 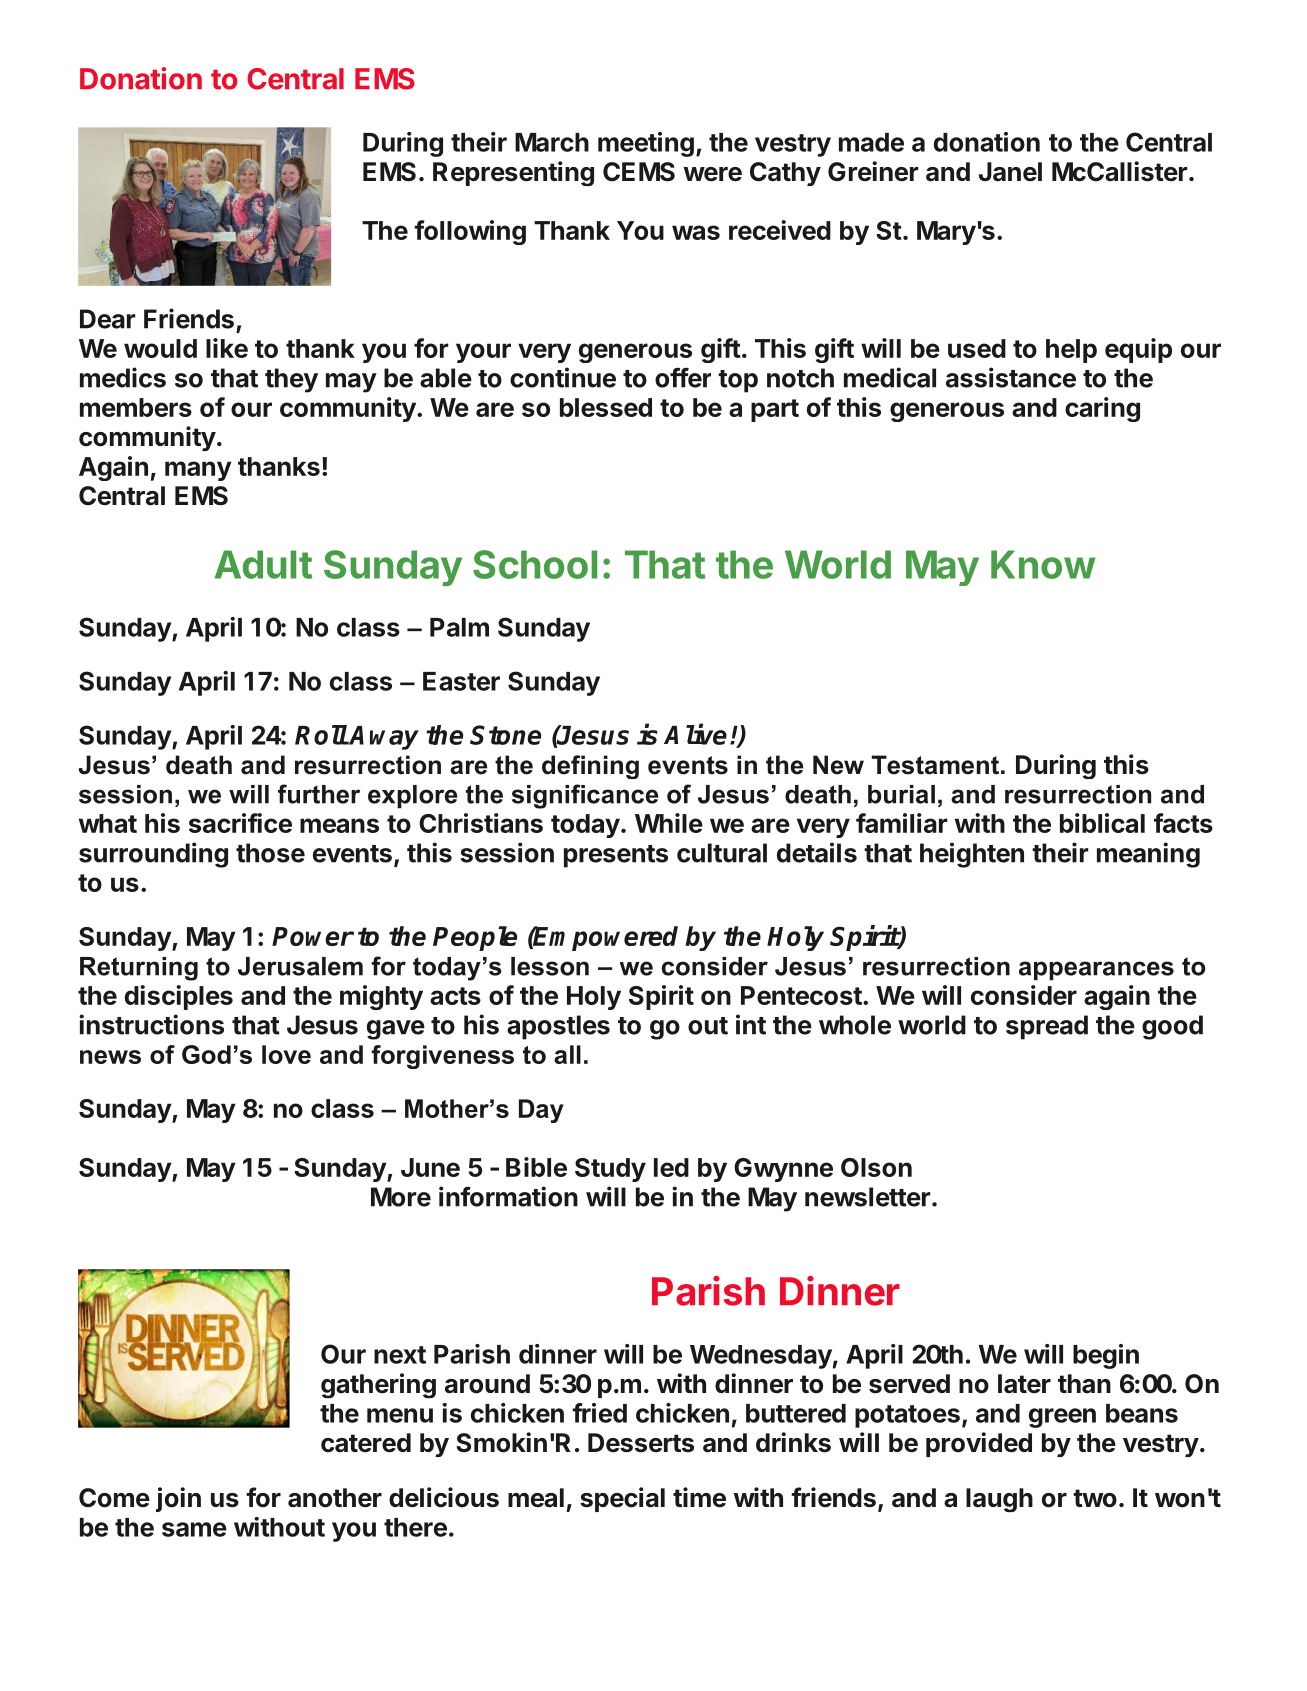 I want to click on While, so click(x=669, y=823).
